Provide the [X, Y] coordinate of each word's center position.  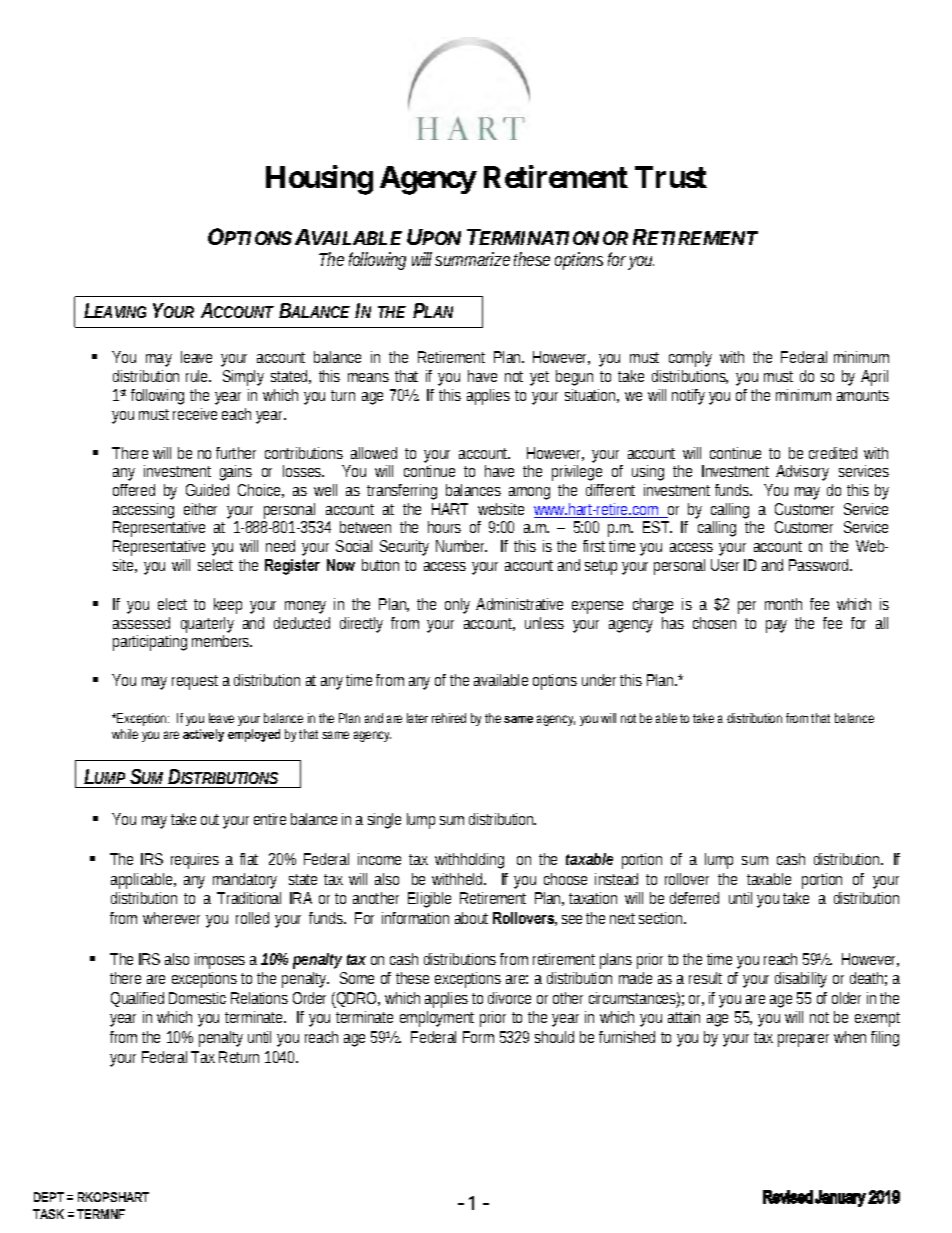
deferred [694, 898]
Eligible [429, 900]
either [200, 509]
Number [461, 546]
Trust [671, 177]
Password [820, 565]
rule [198, 376]
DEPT [49, 1197]
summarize [472, 259]
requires [195, 861]
